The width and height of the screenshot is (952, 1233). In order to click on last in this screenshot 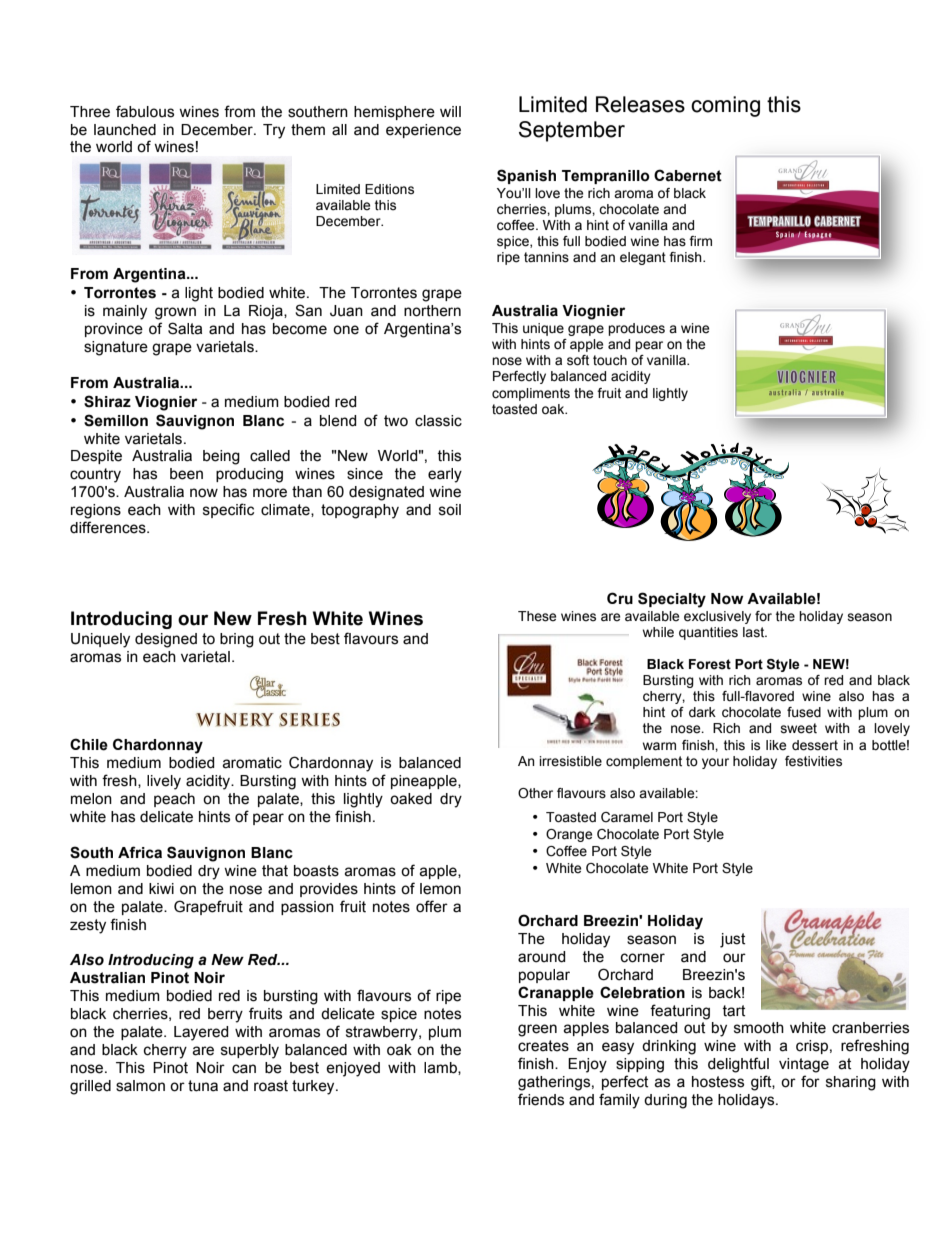, I will do `click(755, 632)`.
